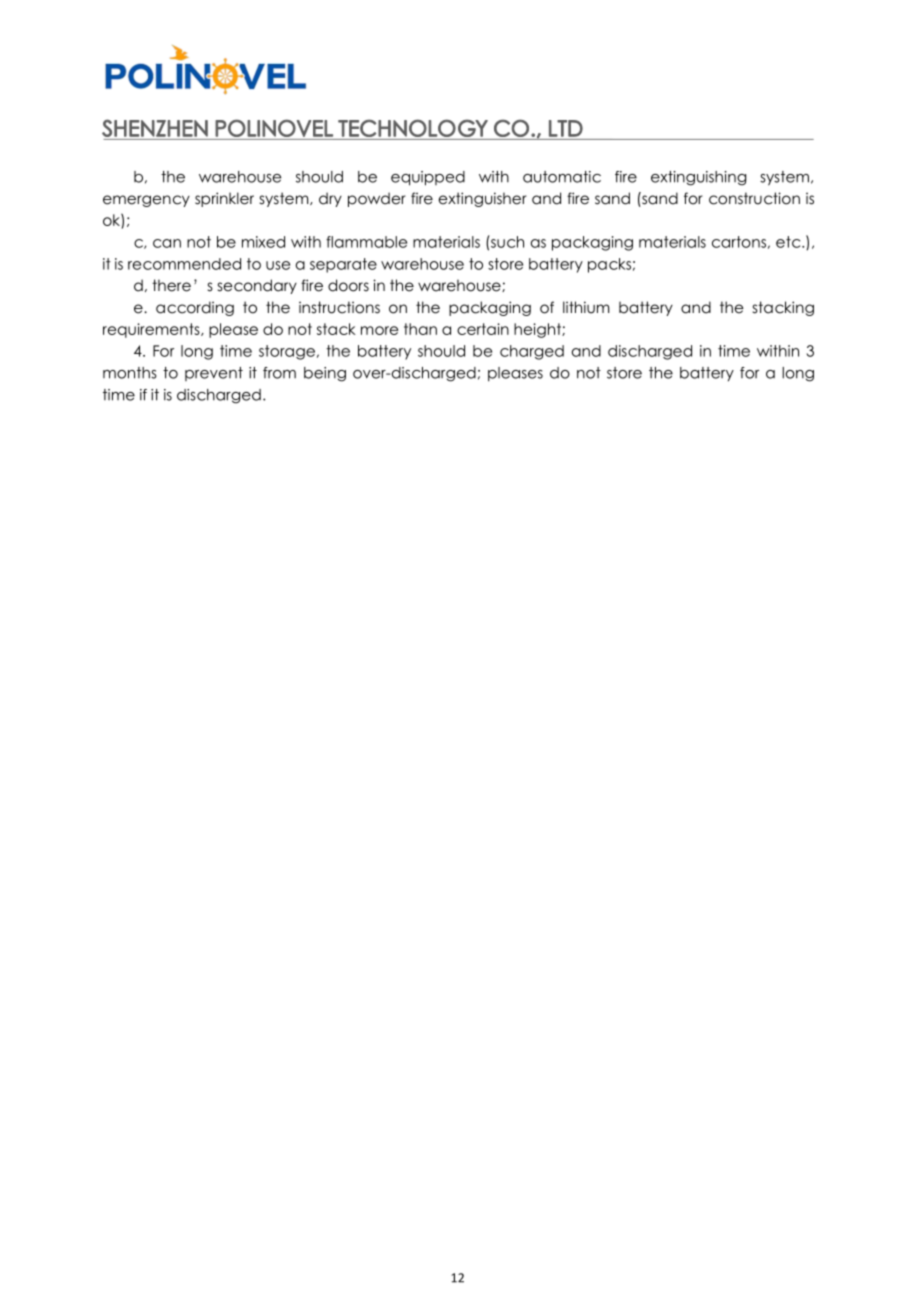 This page has height=1308, width=924. Describe the element at coordinates (214, 374) in the page. I see `prevent` at that location.
